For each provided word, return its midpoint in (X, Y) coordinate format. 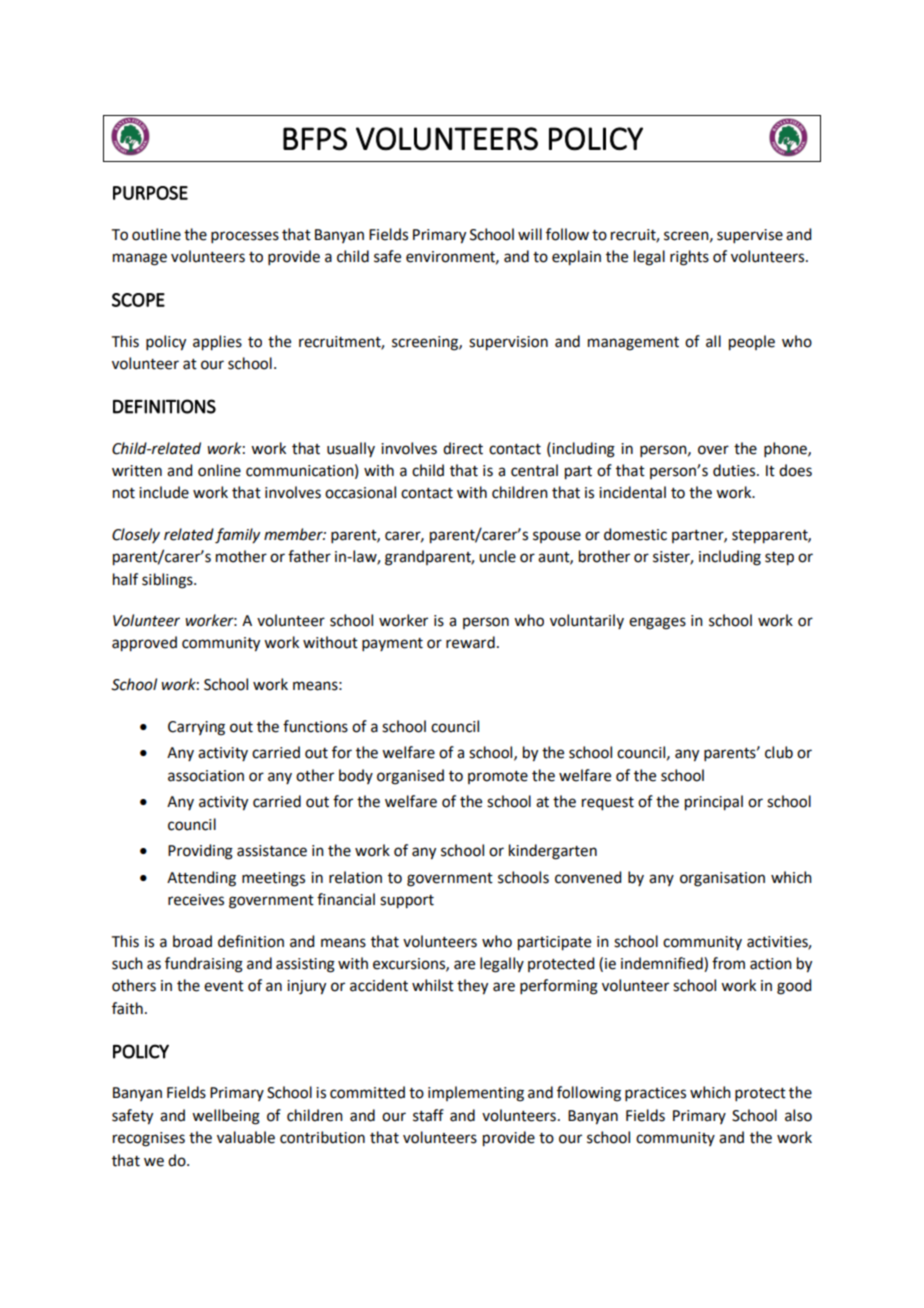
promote (498, 777)
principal (714, 803)
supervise (750, 236)
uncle (497, 556)
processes (245, 237)
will (530, 234)
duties (735, 470)
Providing (200, 852)
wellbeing (226, 1117)
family (237, 536)
